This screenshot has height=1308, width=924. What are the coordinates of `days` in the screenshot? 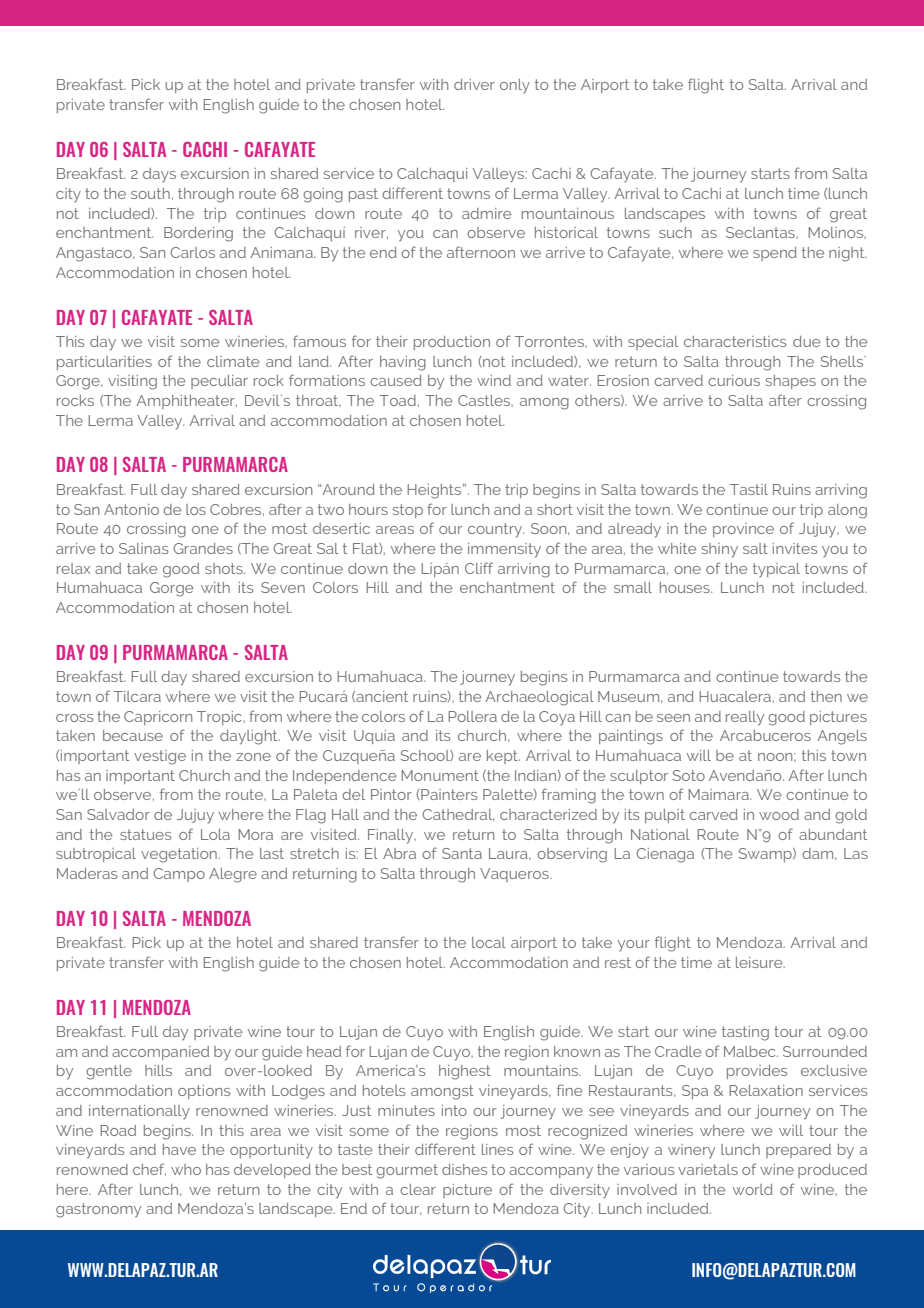 It's located at (159, 175).
